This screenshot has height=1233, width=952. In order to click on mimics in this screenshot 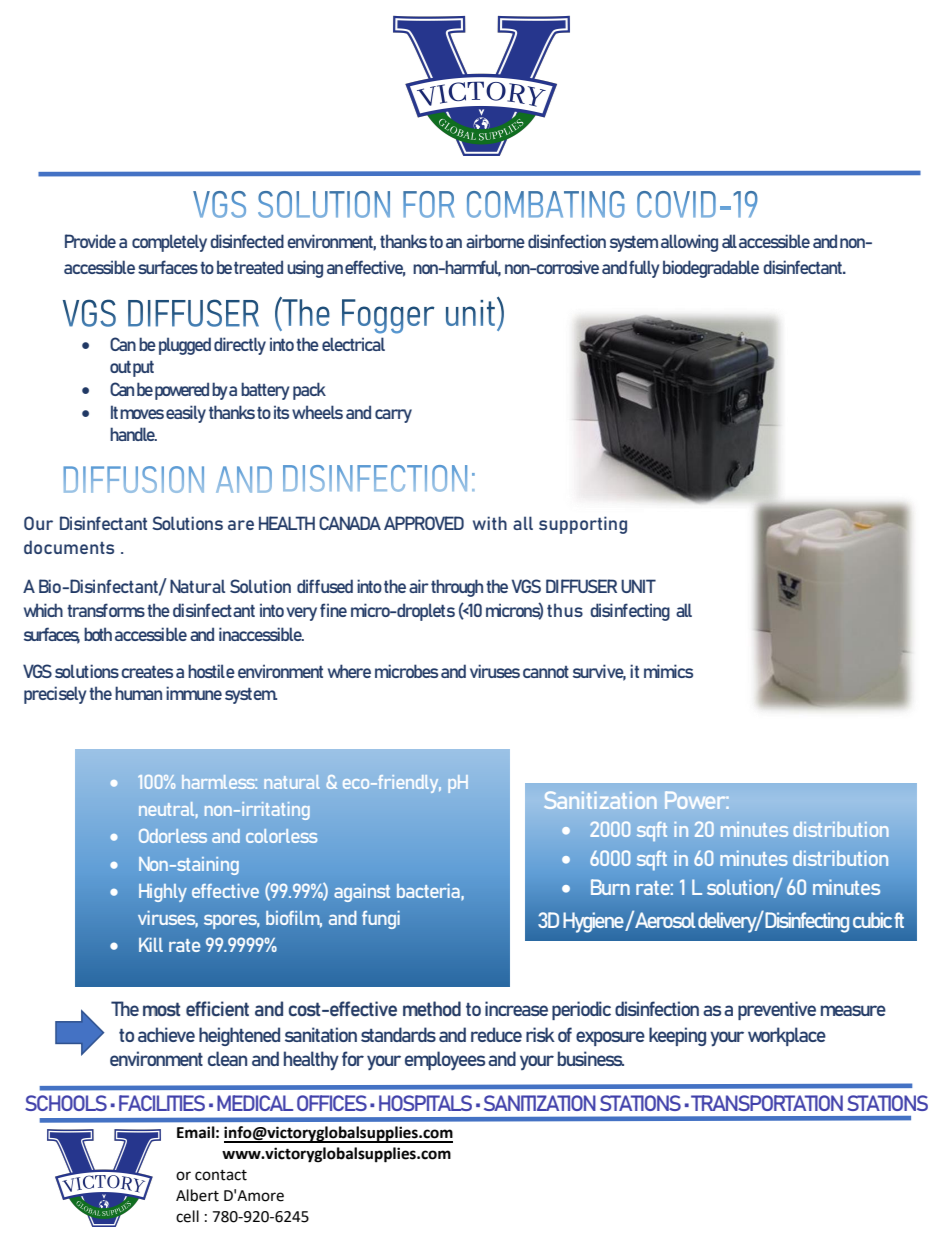, I will do `click(668, 671)`.
